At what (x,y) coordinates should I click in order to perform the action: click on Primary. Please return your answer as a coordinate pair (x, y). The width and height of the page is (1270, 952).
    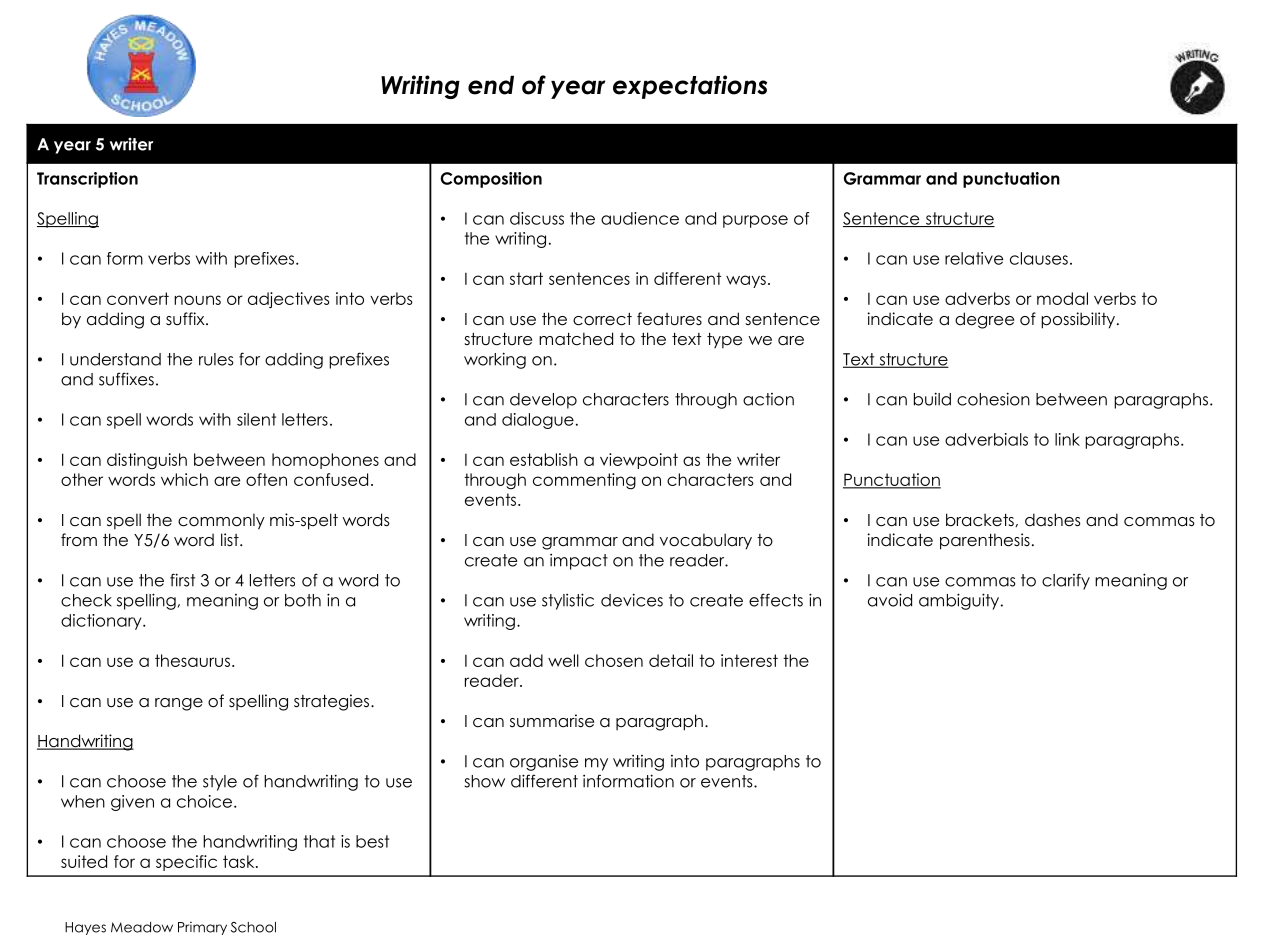
    Looking at the image, I should click on (202, 928).
